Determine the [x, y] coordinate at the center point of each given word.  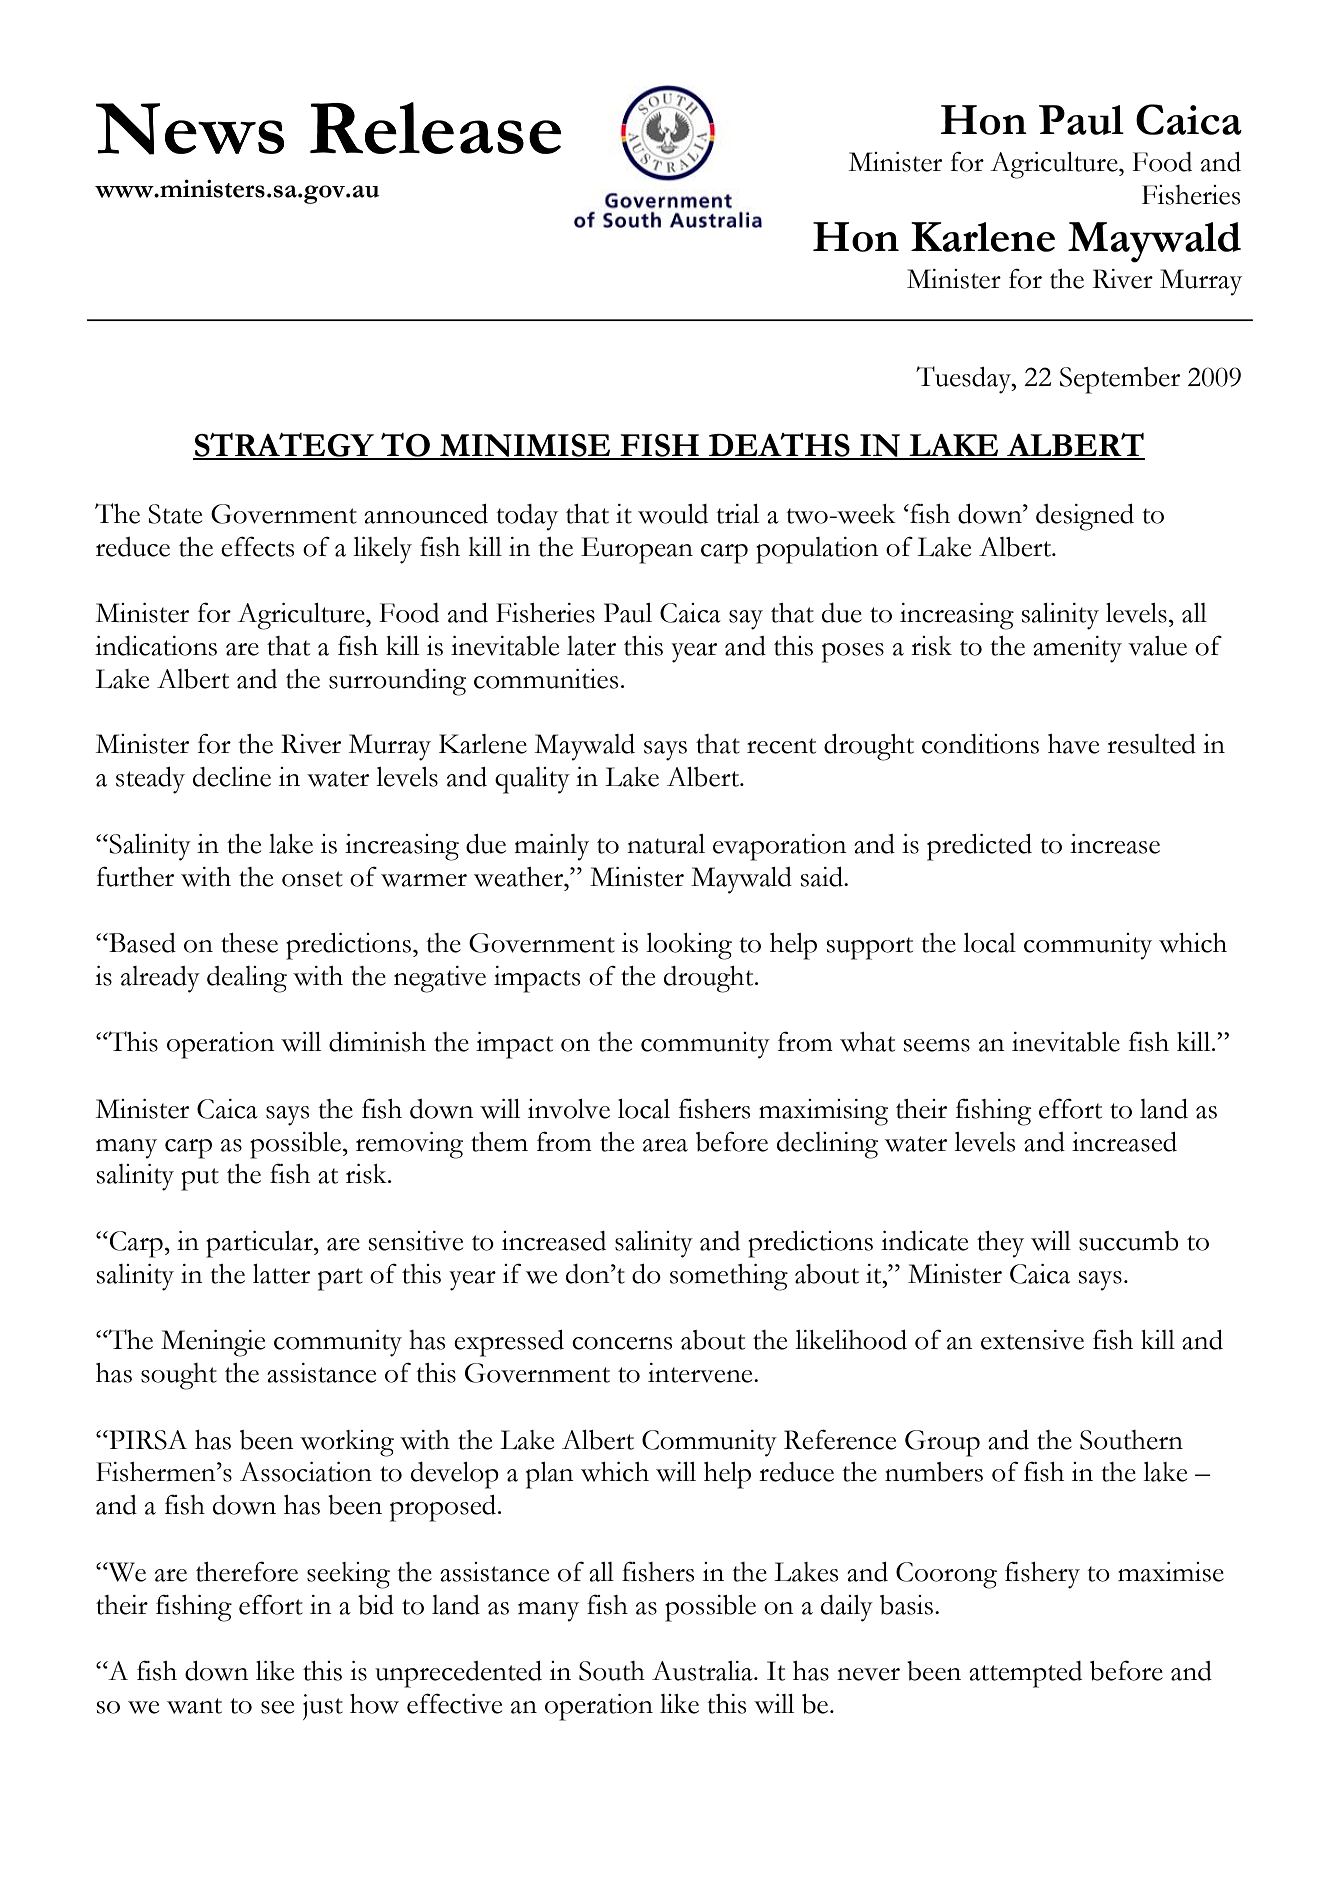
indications [156, 646]
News [190, 129]
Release [435, 128]
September [1120, 380]
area [665, 1145]
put [200, 1179]
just [323, 1707]
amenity [1077, 649]
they [1000, 1244]
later [591, 646]
